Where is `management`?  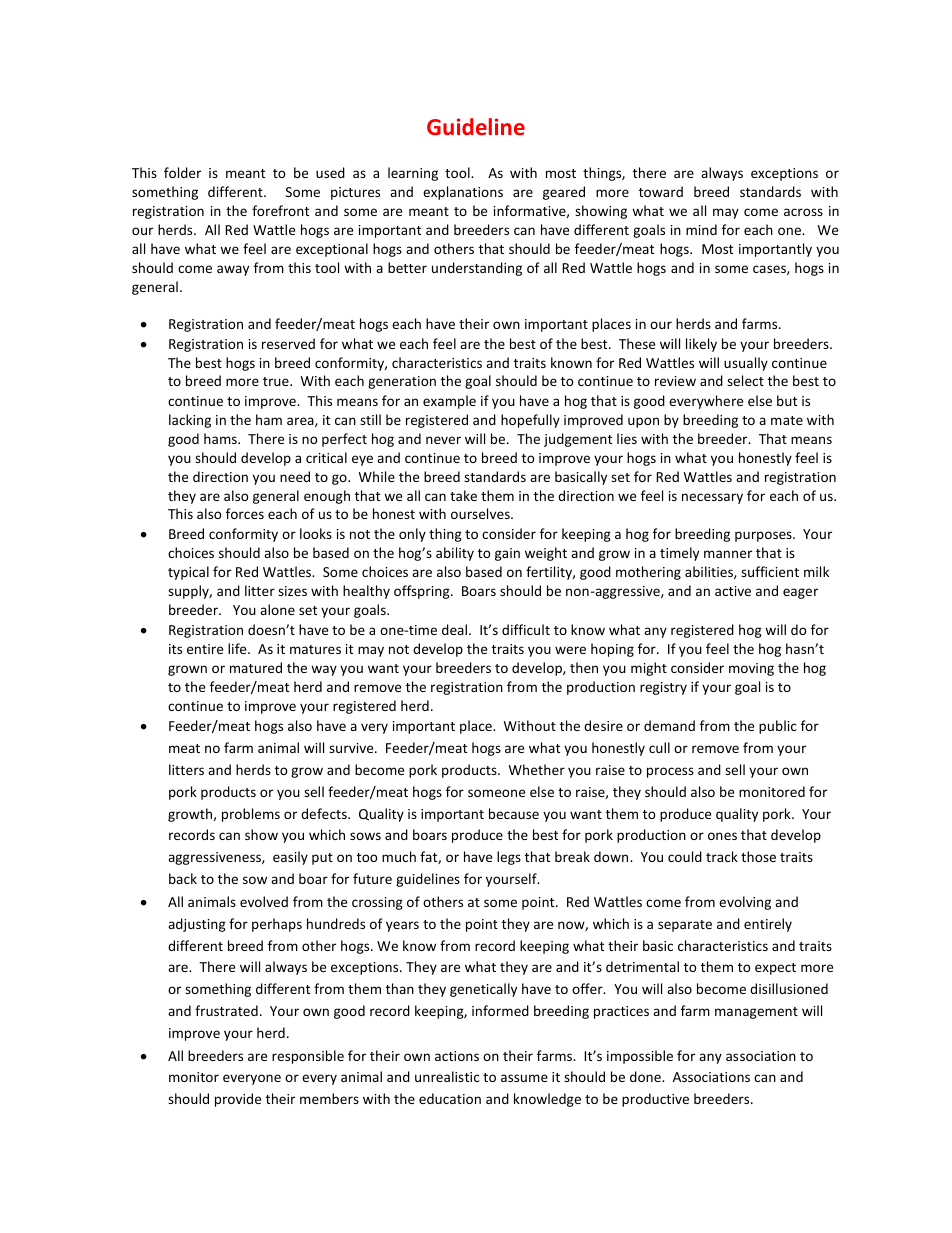 management is located at coordinates (756, 1013).
